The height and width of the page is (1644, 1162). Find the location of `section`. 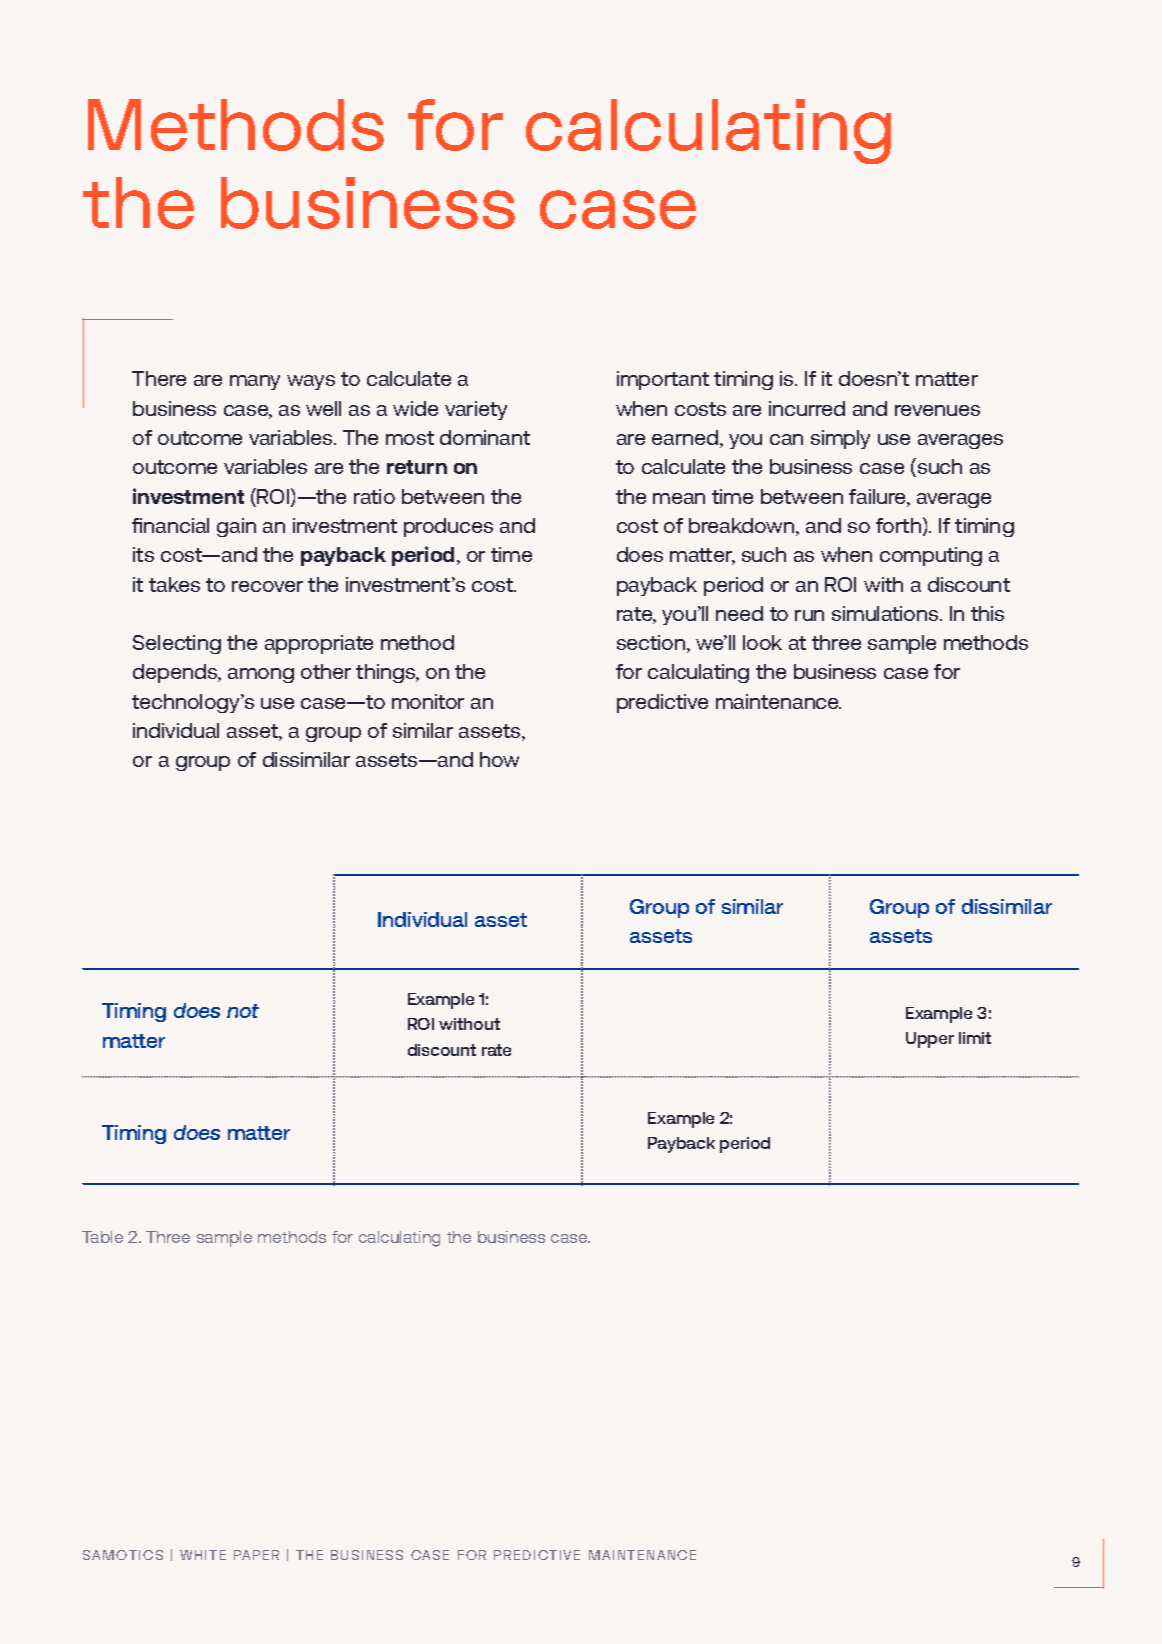

section is located at coordinates (652, 644).
